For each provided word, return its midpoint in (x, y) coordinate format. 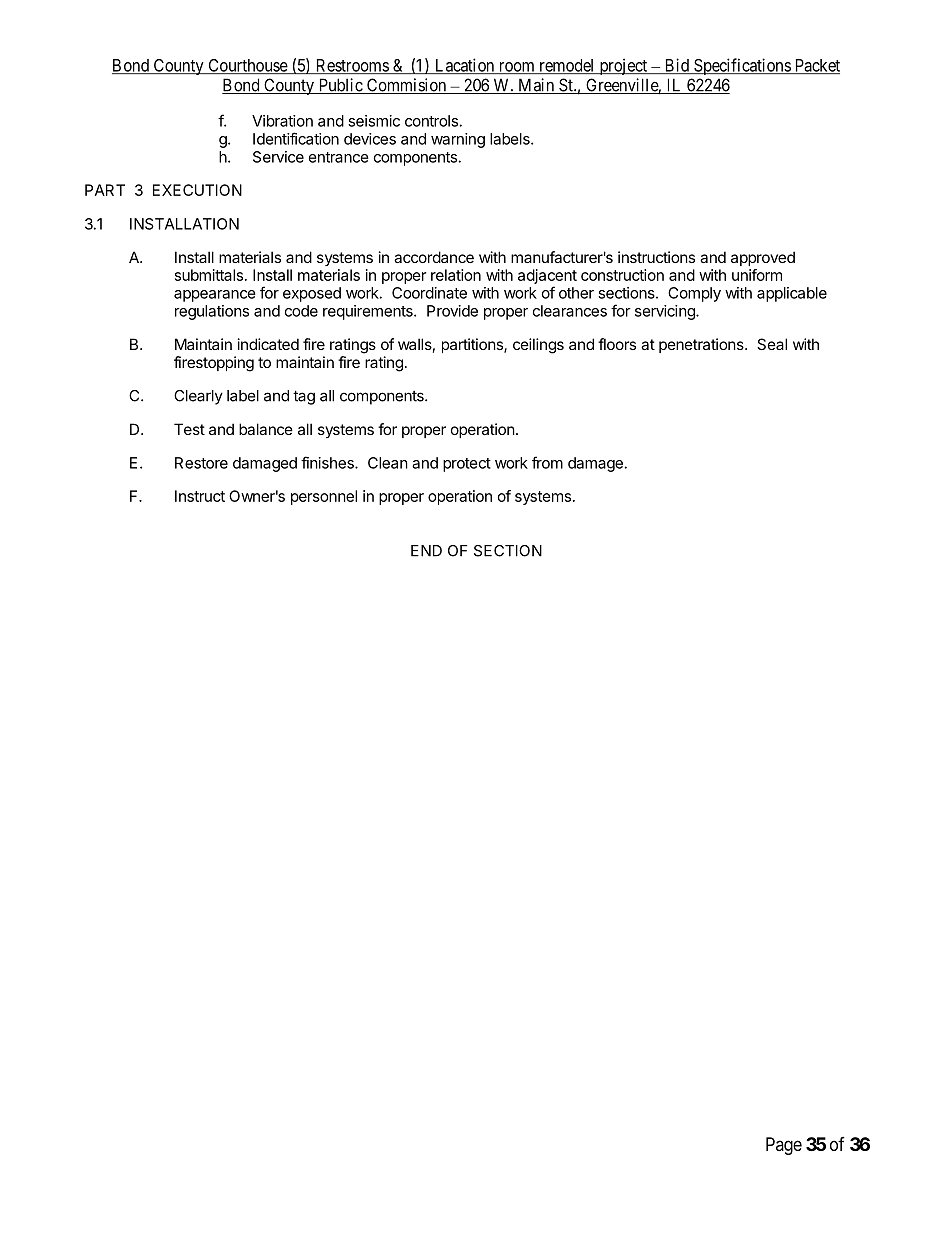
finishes (328, 462)
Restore (201, 463)
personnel (324, 497)
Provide (452, 311)
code (301, 311)
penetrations (702, 345)
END (426, 551)
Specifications (742, 66)
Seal (772, 344)
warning (458, 140)
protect (467, 465)
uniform (757, 275)
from (547, 462)
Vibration (282, 121)
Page (784, 1146)
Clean (388, 463)
